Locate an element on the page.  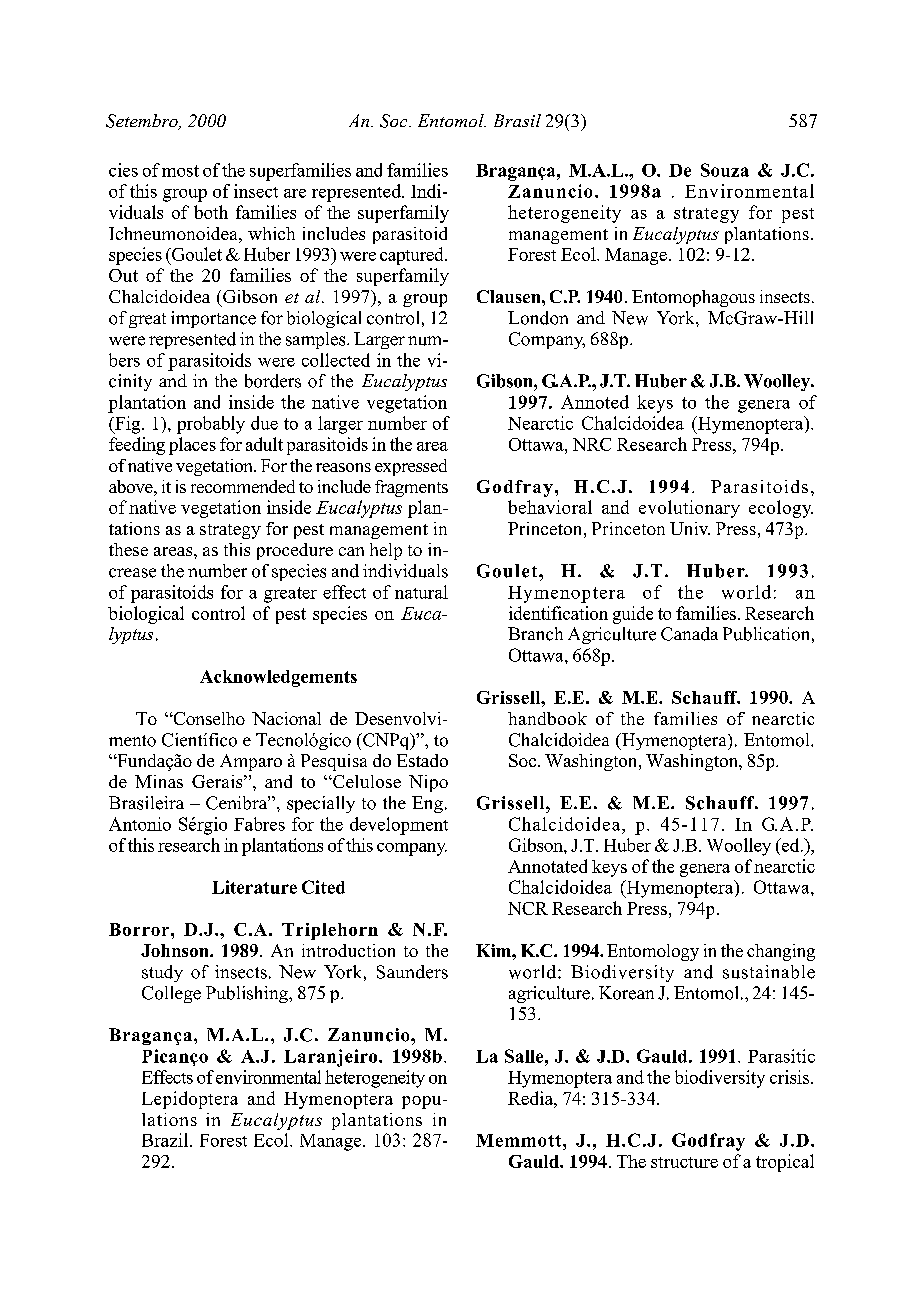
Eng is located at coordinates (427, 804).
